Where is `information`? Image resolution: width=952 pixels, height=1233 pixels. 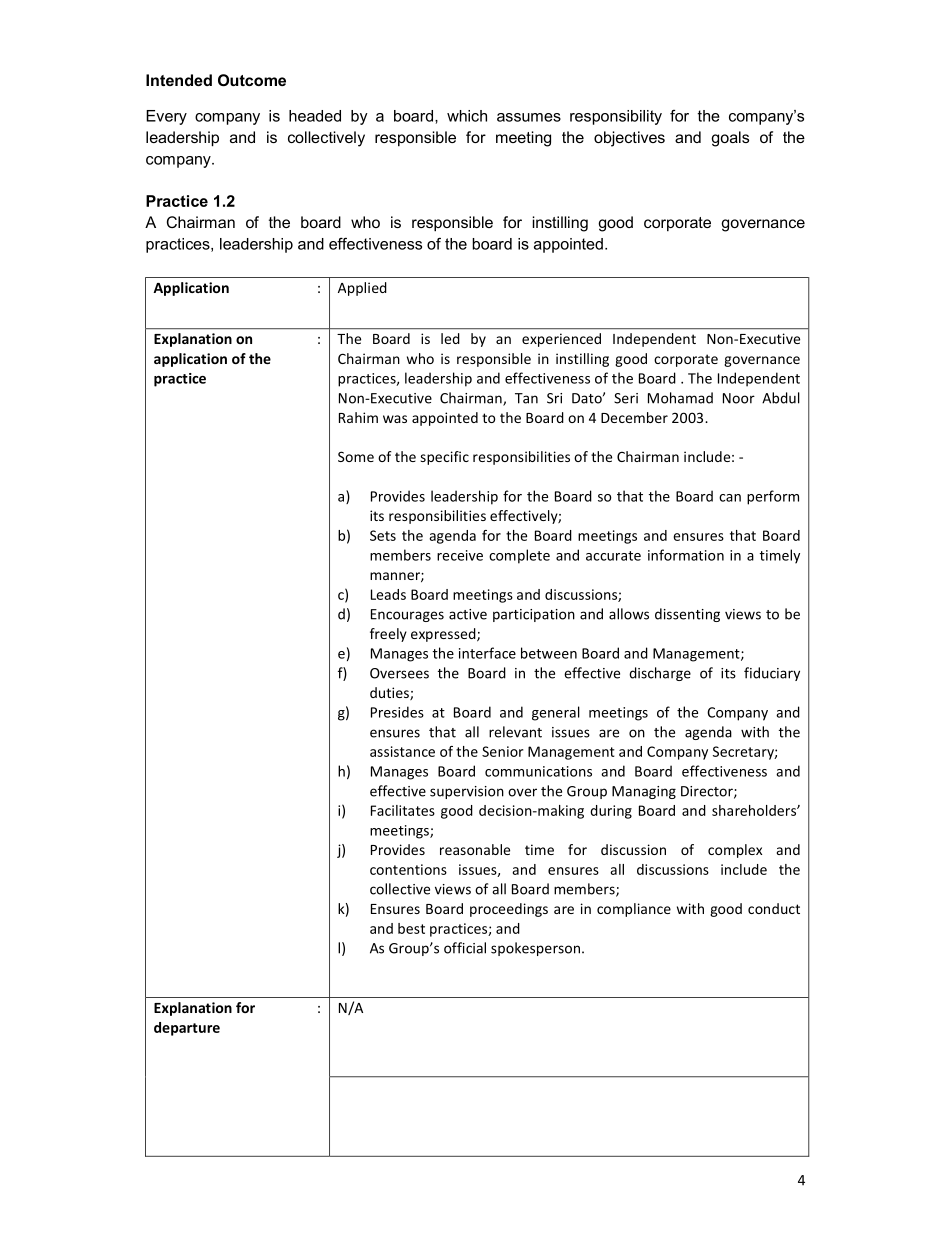 information is located at coordinates (686, 555).
